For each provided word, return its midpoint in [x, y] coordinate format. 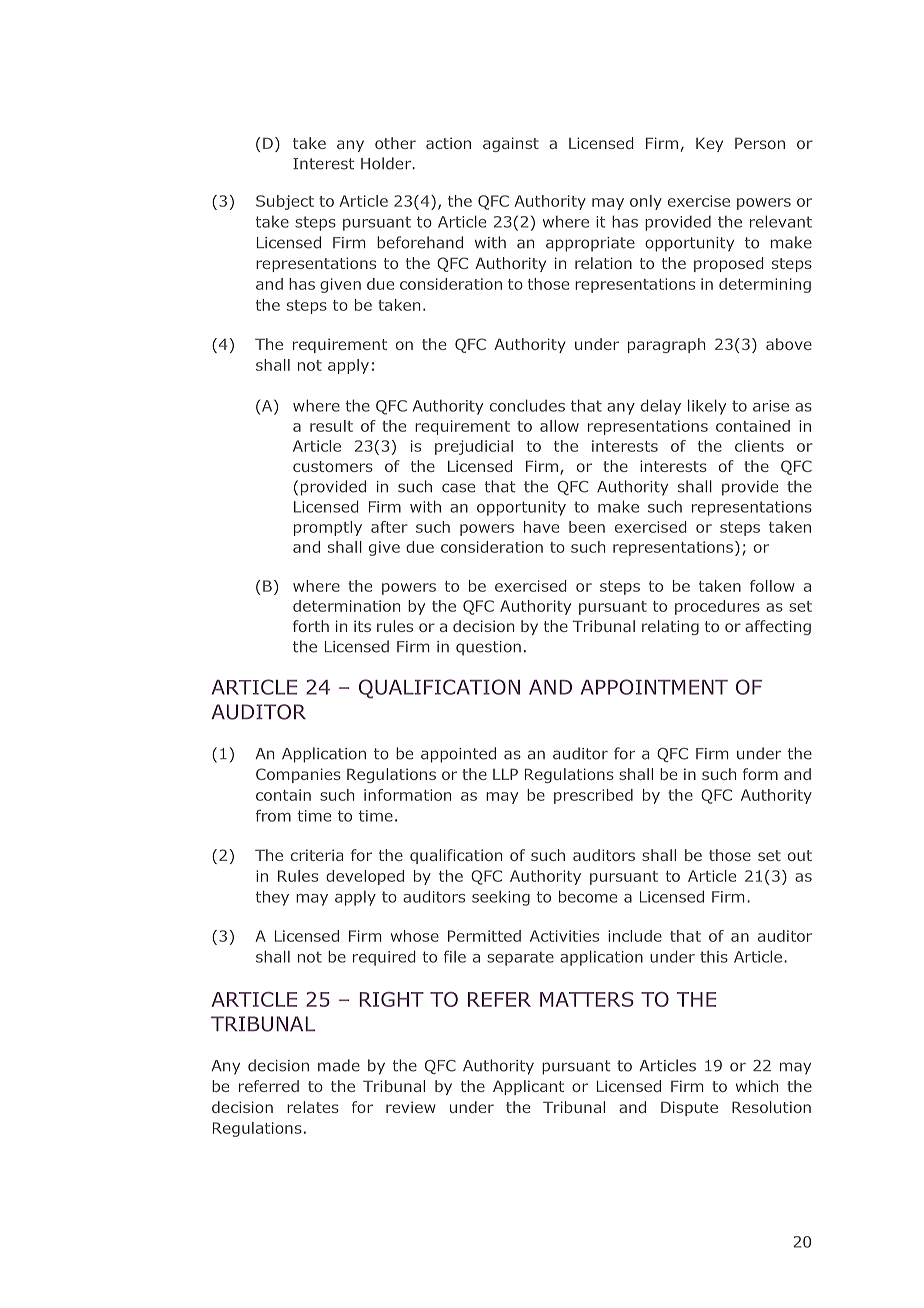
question [488, 648]
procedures [717, 607]
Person [760, 143]
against [511, 144]
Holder [387, 163]
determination [346, 606]
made [339, 1065]
